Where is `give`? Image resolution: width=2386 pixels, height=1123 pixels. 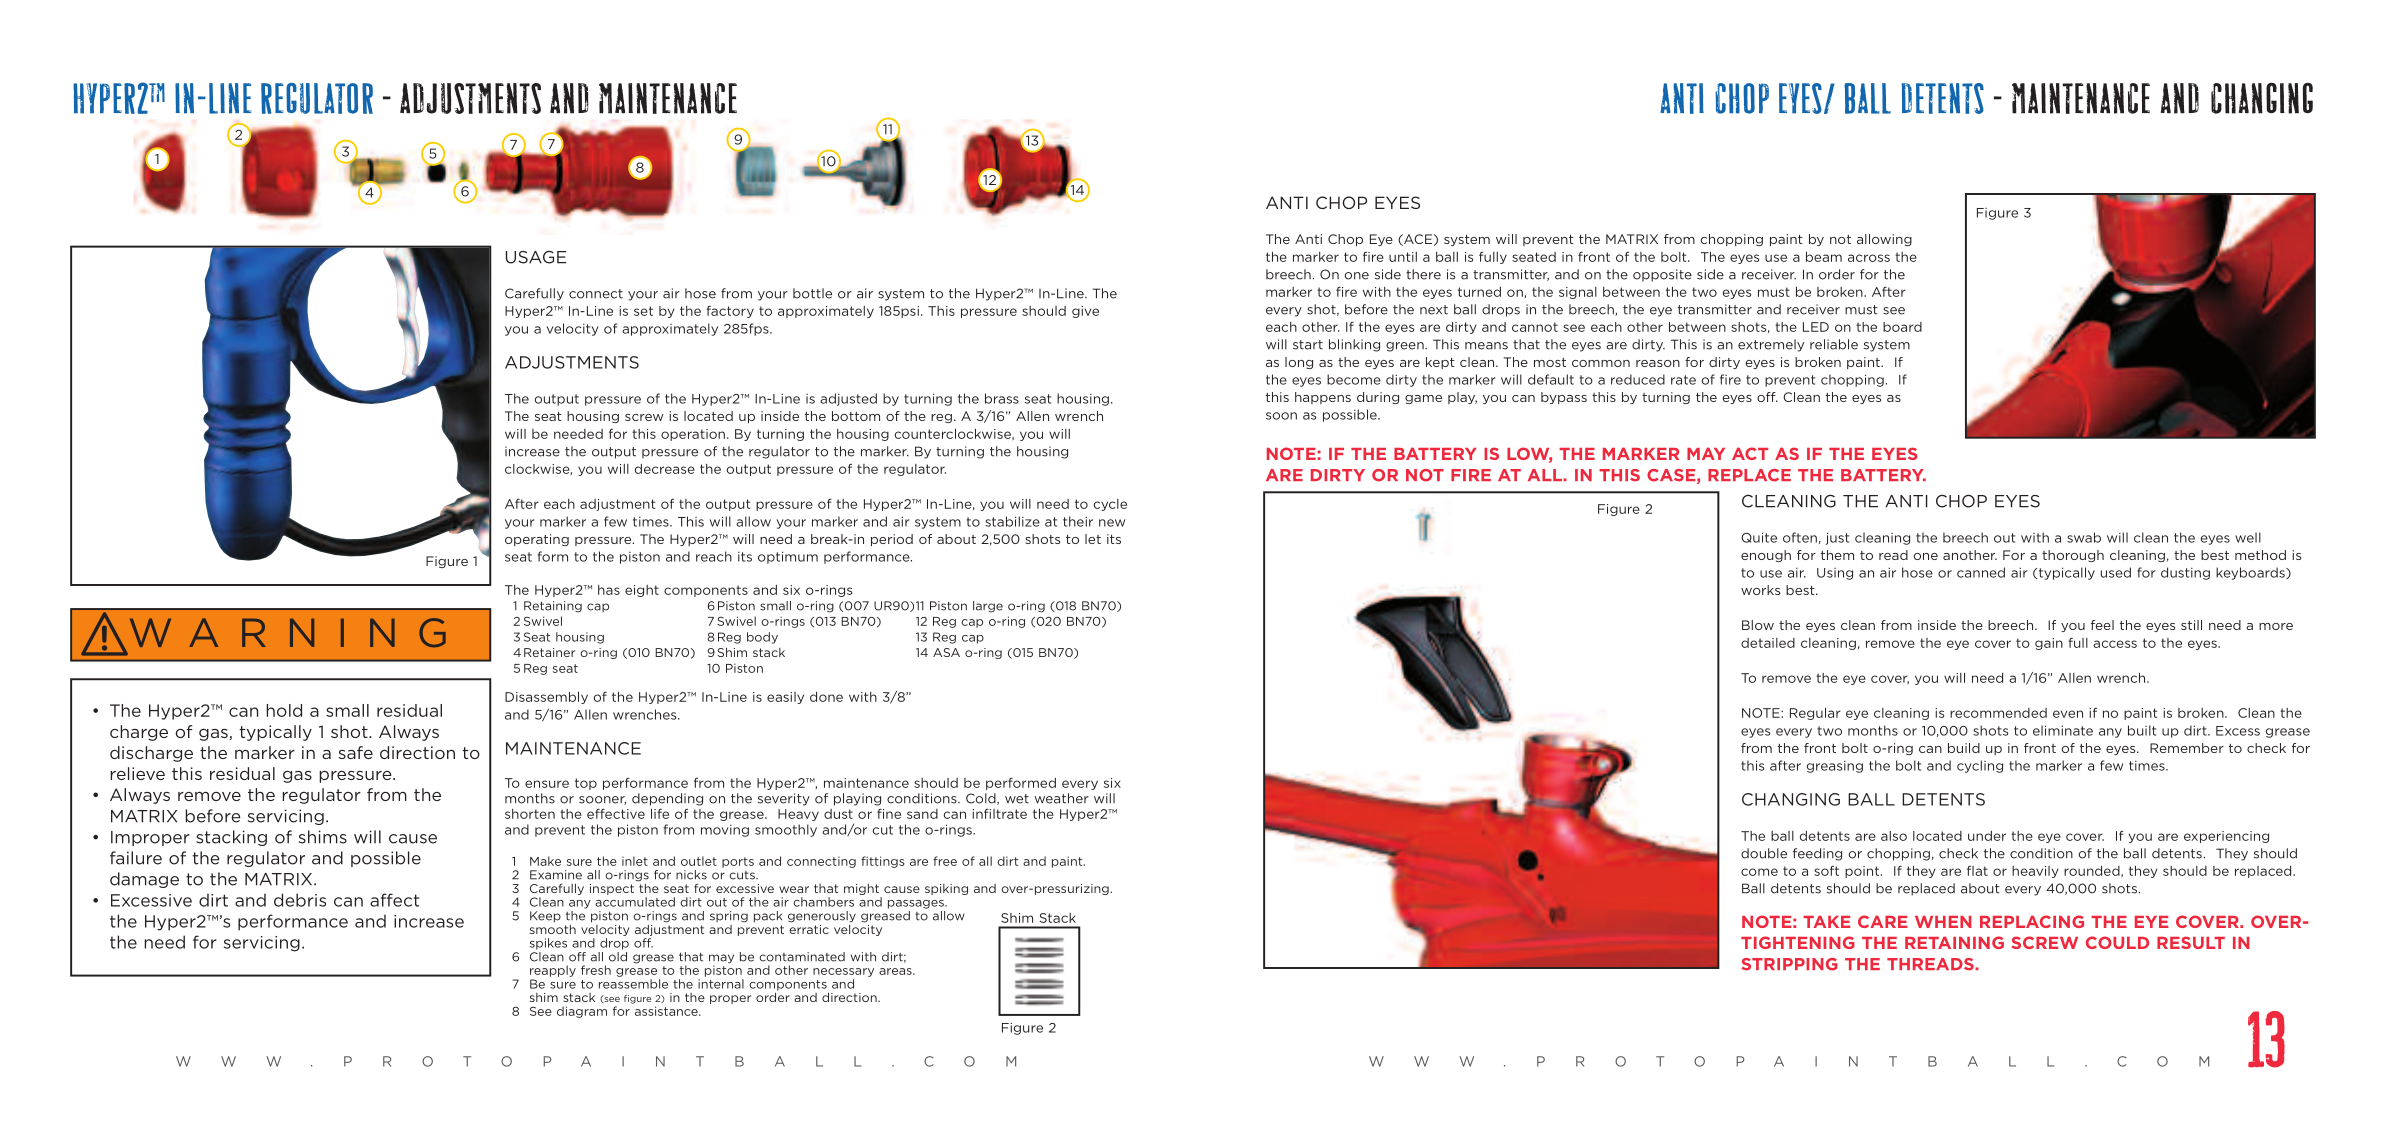 give is located at coordinates (1085, 312).
